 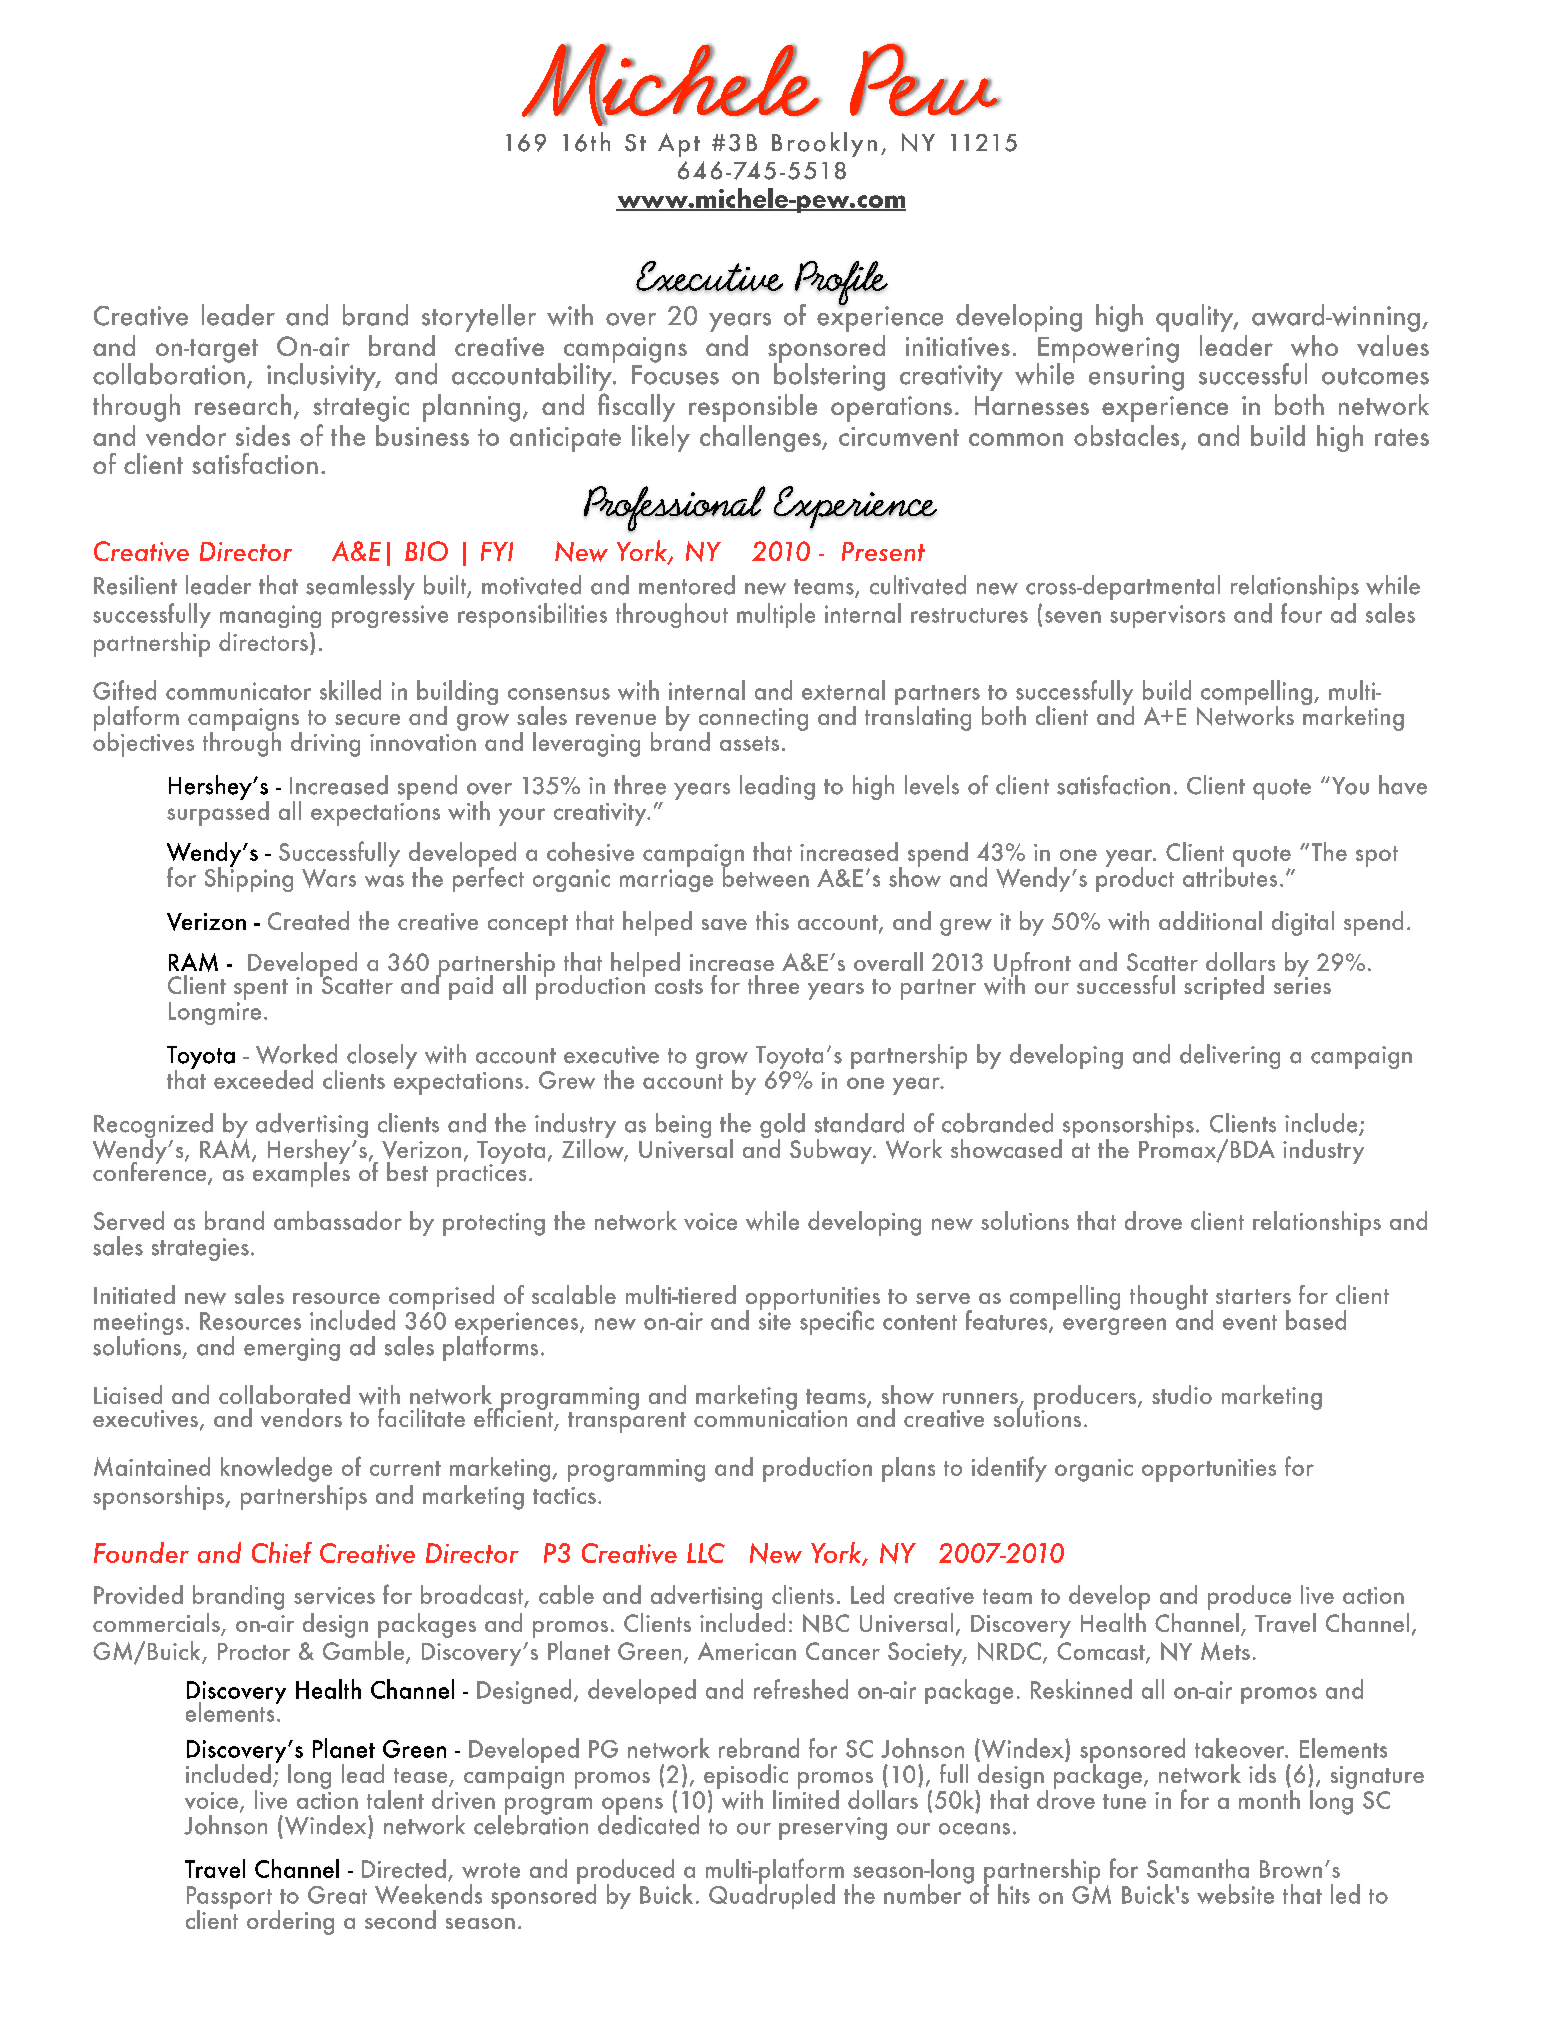 I want to click on research, so click(x=243, y=404).
